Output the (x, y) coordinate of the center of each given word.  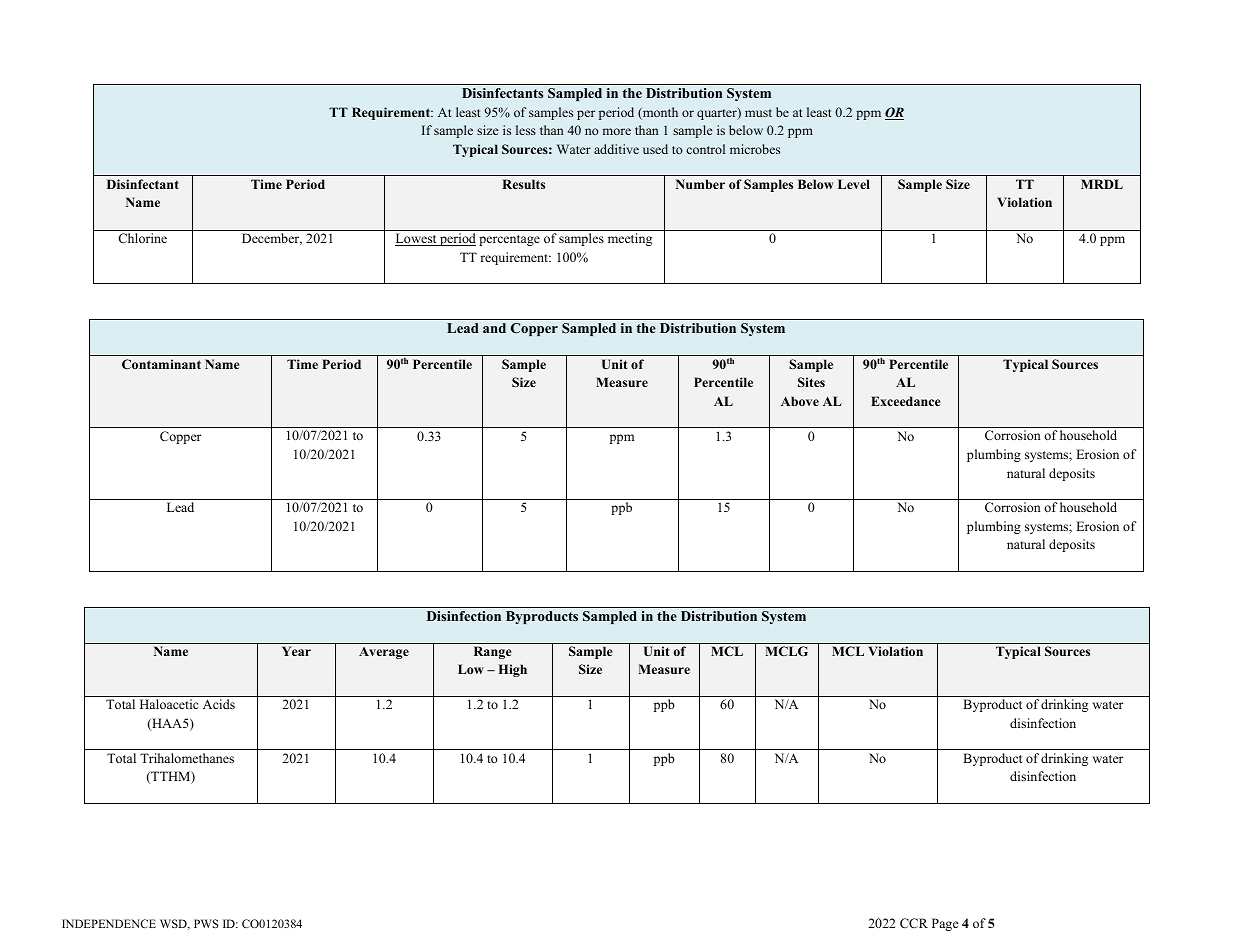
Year (296, 651)
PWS (206, 923)
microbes (755, 149)
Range (493, 652)
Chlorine (142, 238)
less (526, 130)
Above (800, 401)
